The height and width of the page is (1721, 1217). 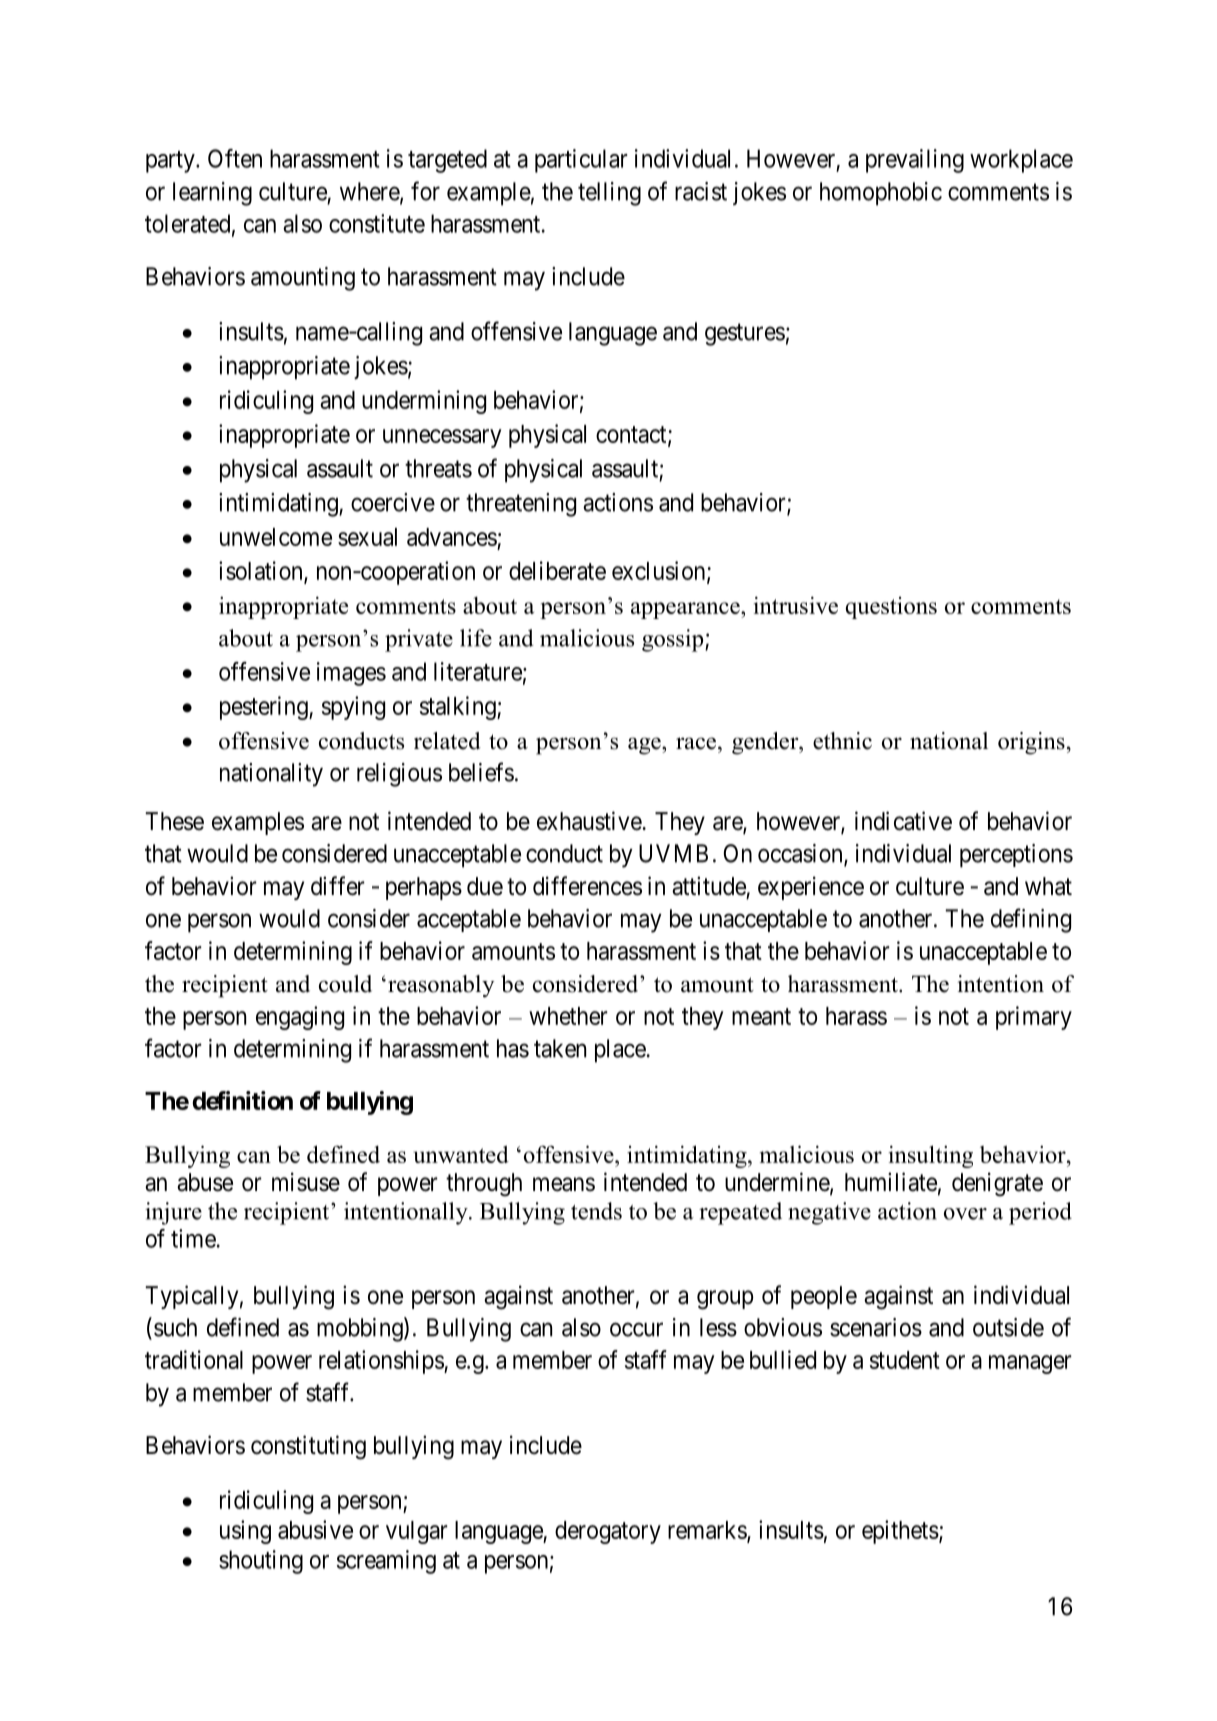 What do you see at coordinates (903, 821) in the page?
I see `indicative` at bounding box center [903, 821].
